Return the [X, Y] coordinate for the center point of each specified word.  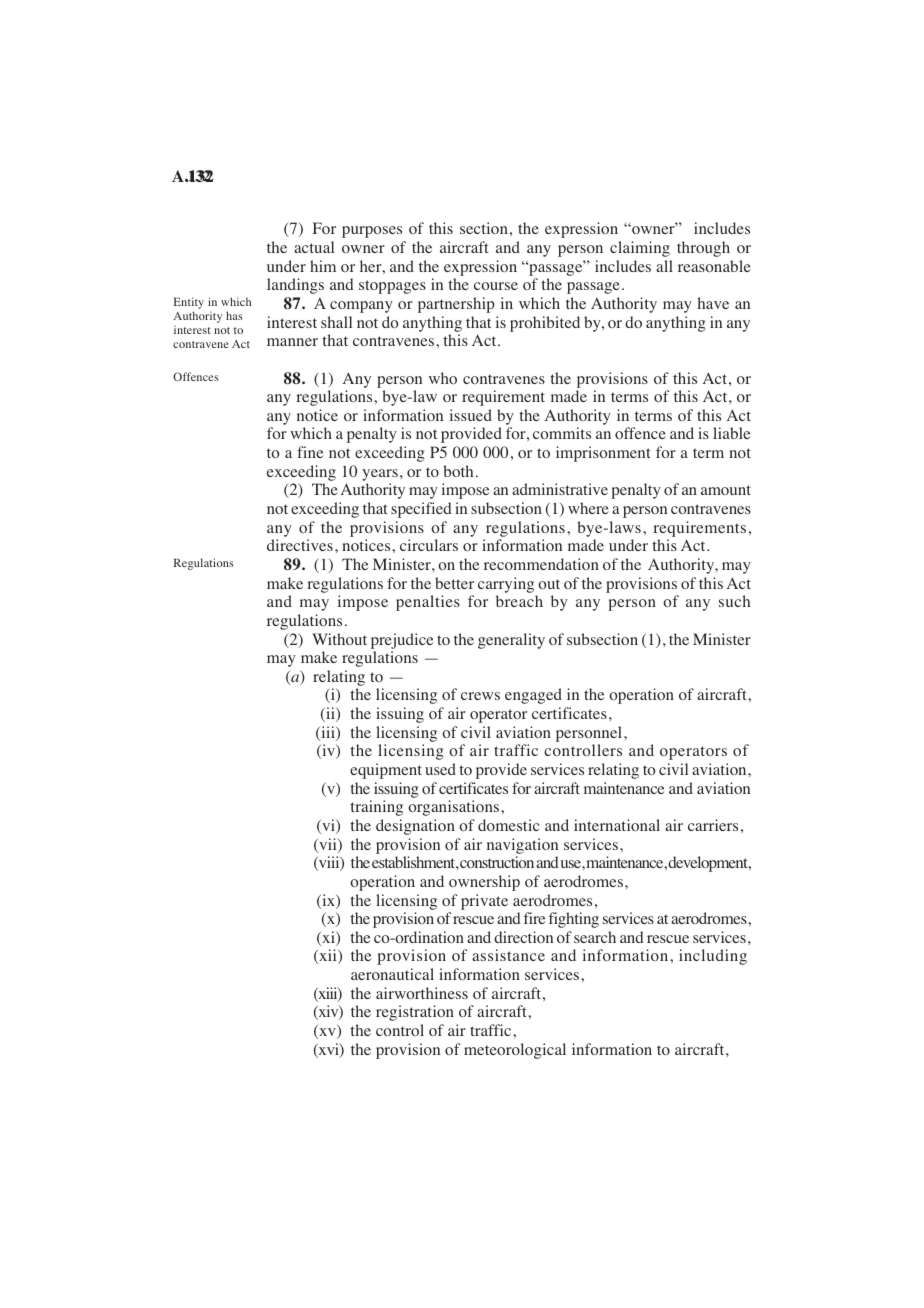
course [496, 286]
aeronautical [392, 974]
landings [295, 286]
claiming [640, 249]
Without [339, 639]
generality [511, 641]
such [734, 601]
